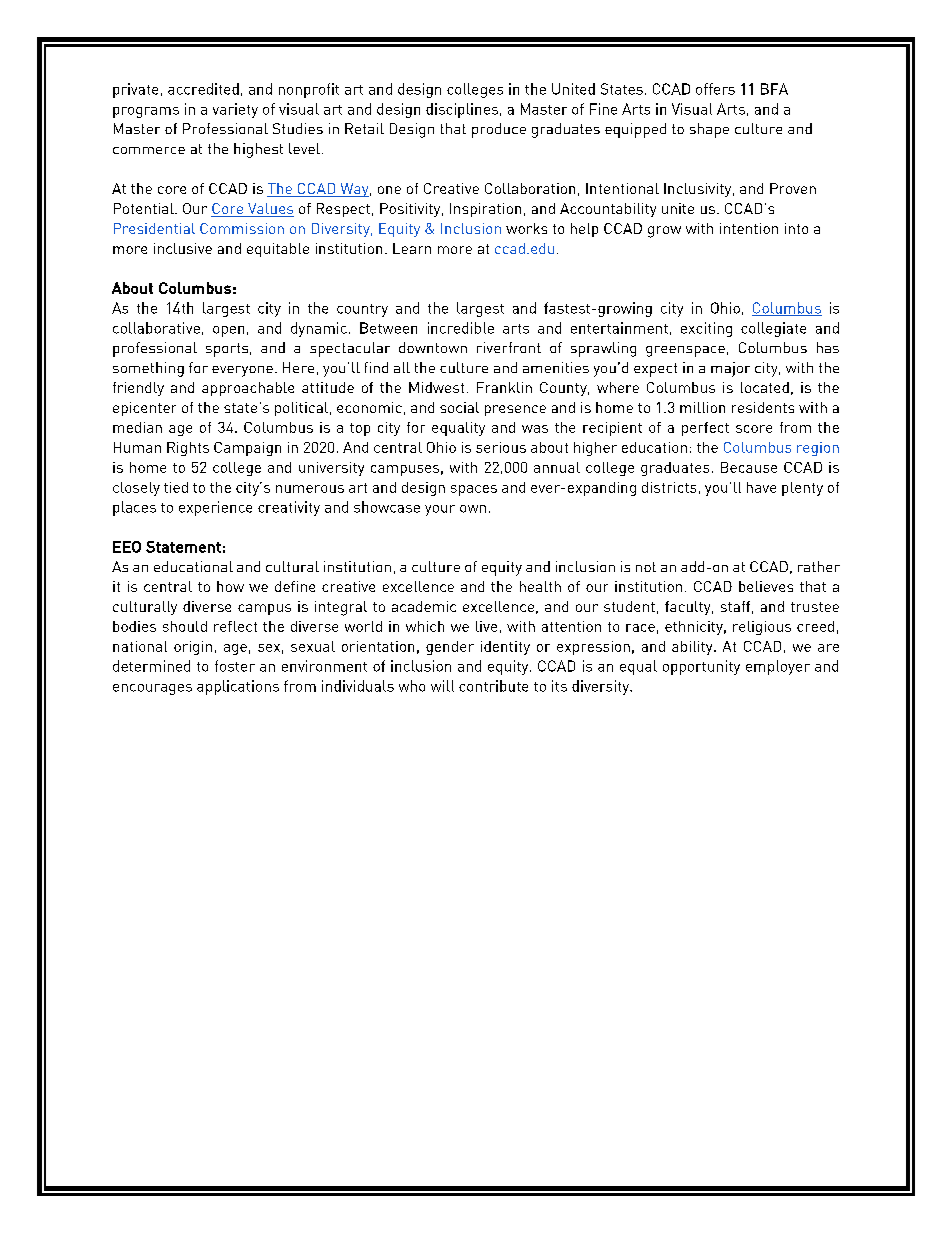 This screenshot has width=952, height=1233. I want to click on BFA, so click(774, 89).
